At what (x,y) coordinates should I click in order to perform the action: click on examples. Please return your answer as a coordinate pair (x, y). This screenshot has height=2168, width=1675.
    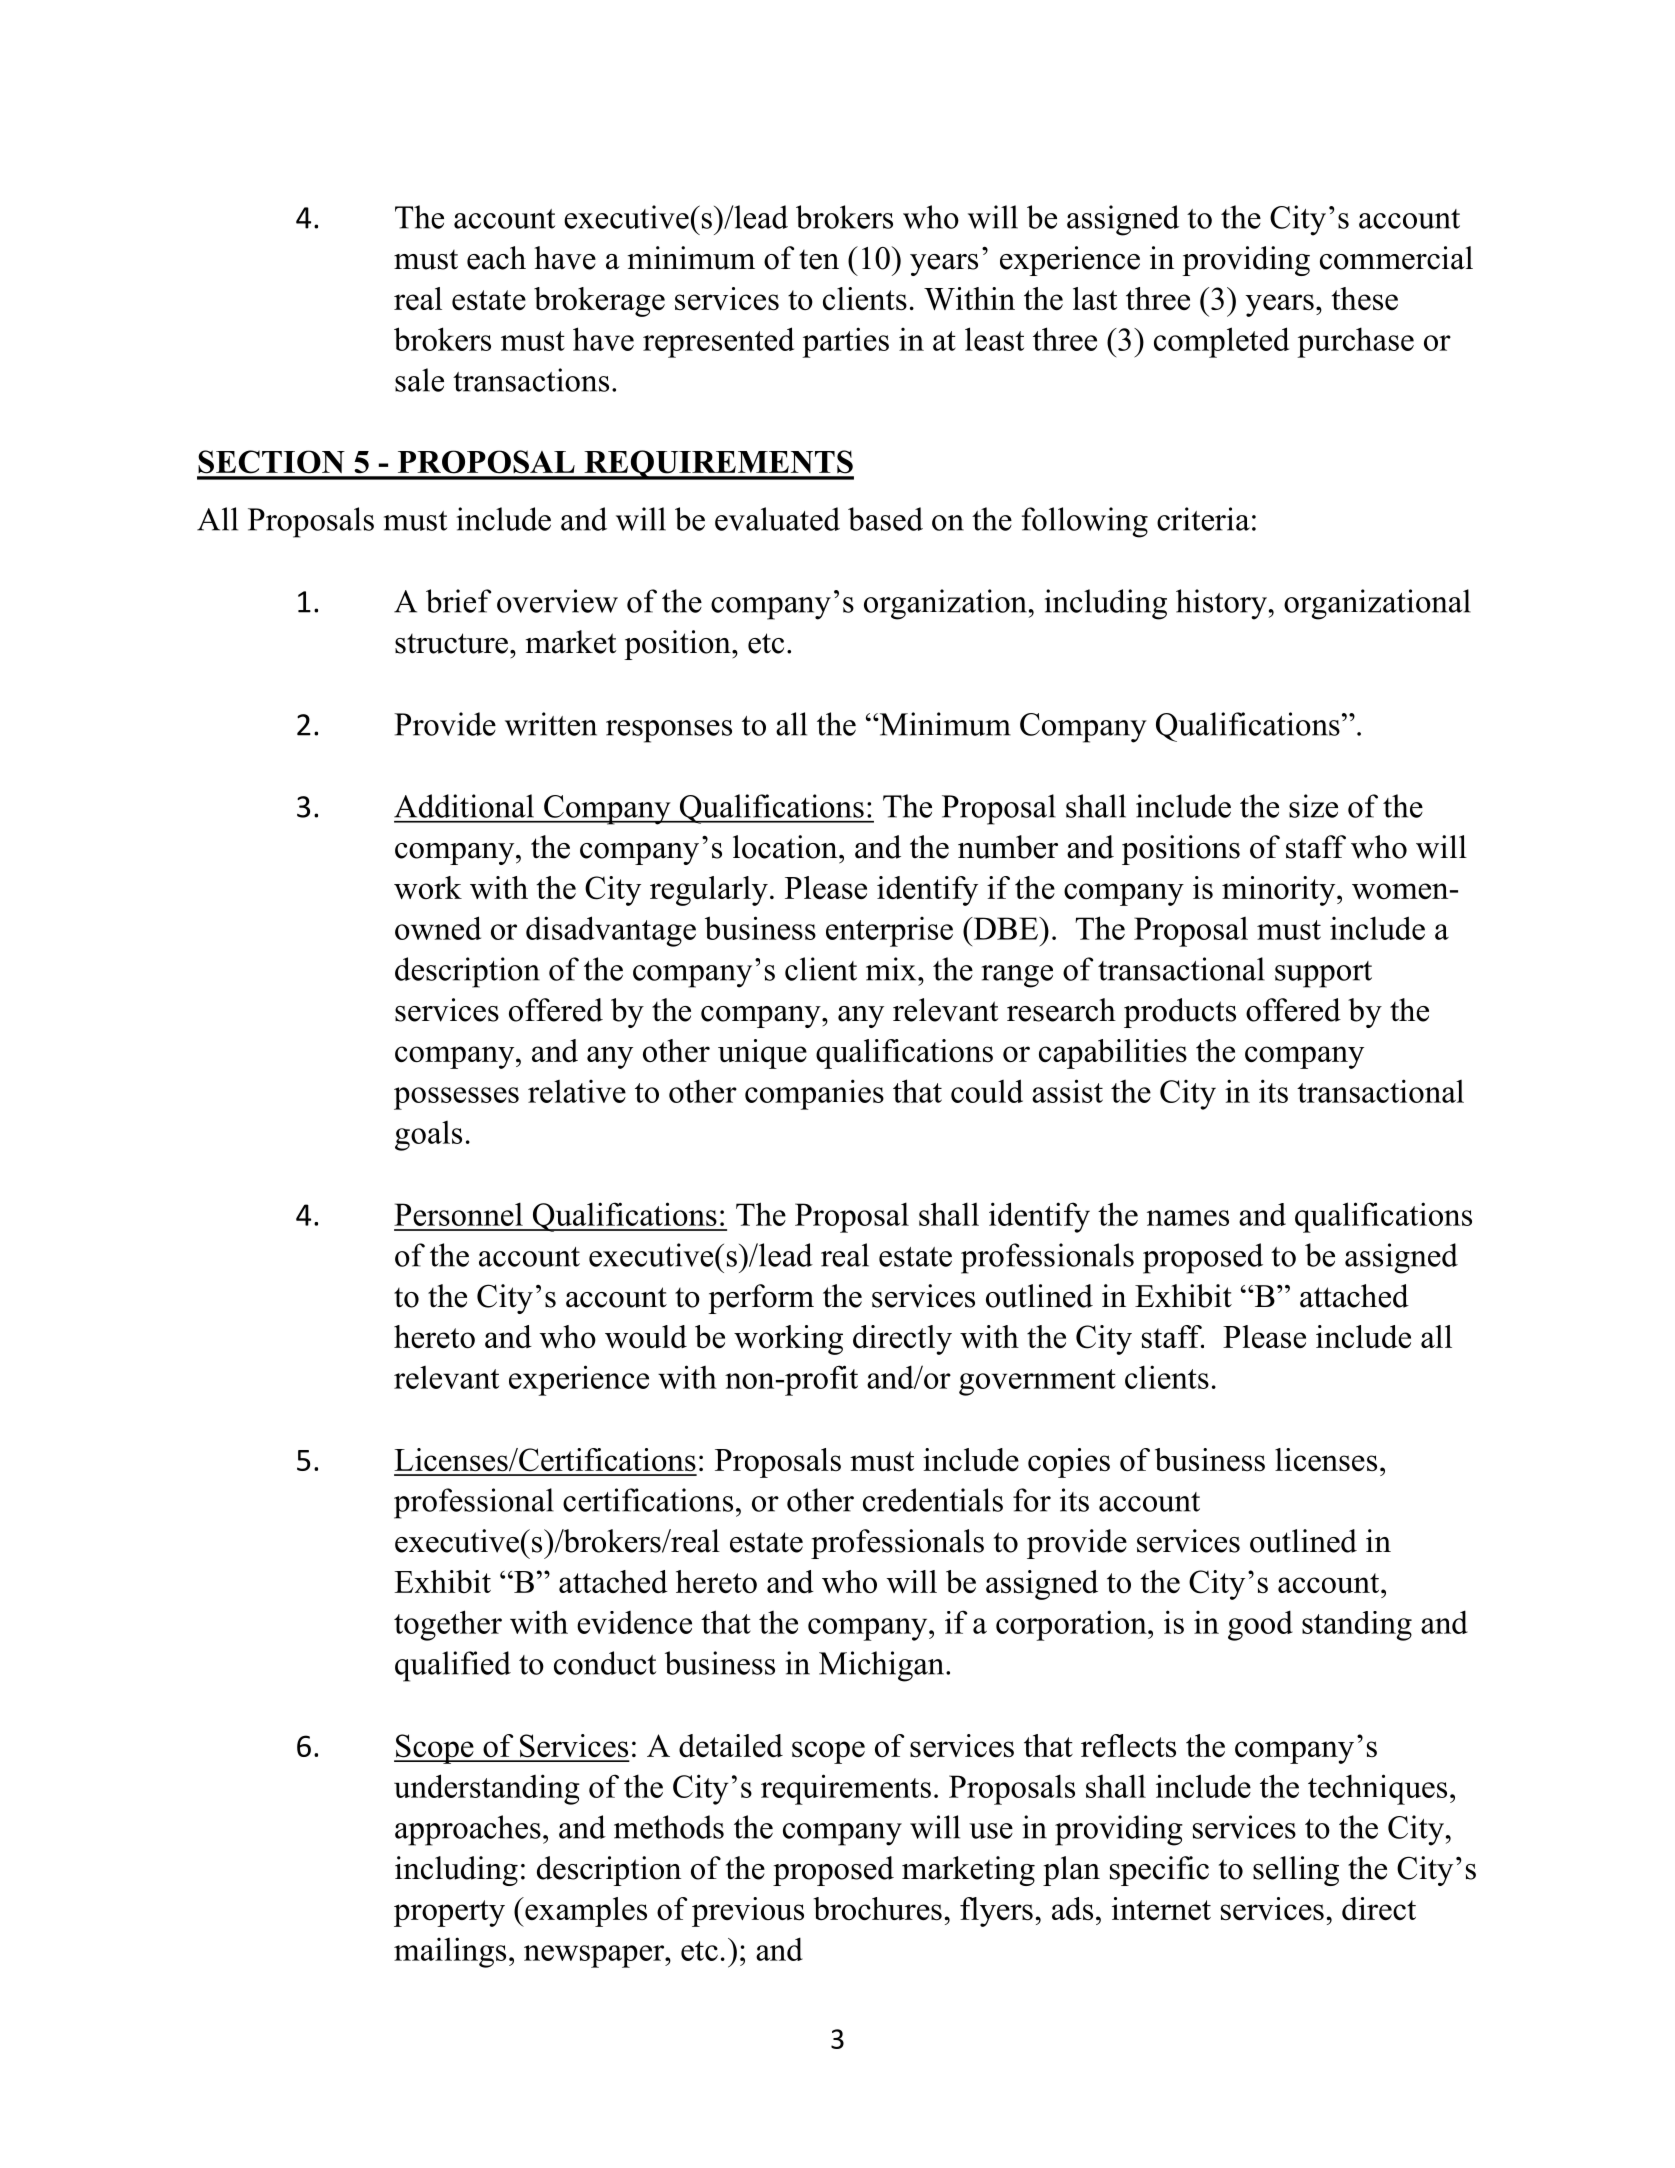
    Looking at the image, I should click on (585, 1912).
